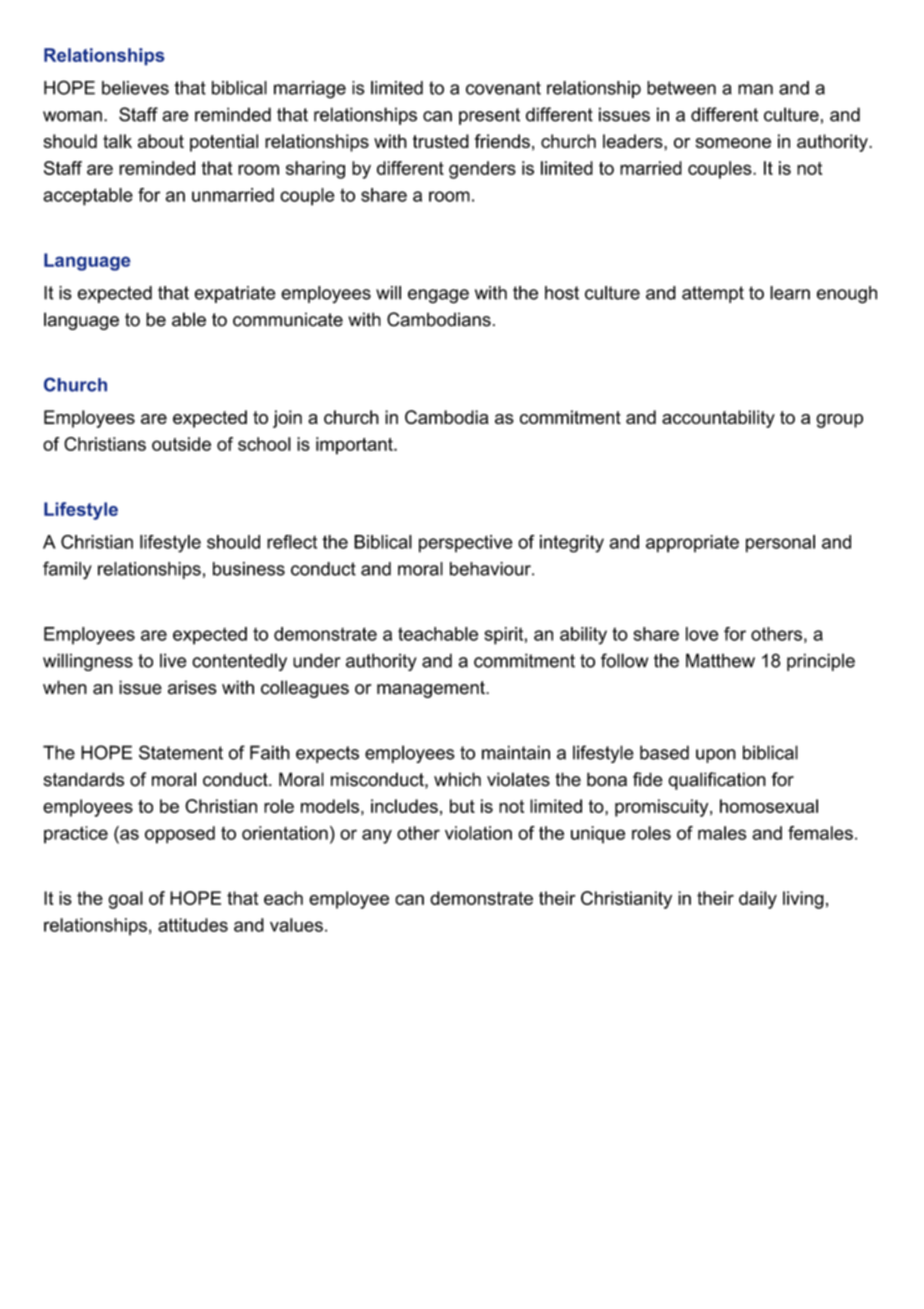  I want to click on group, so click(839, 421).
